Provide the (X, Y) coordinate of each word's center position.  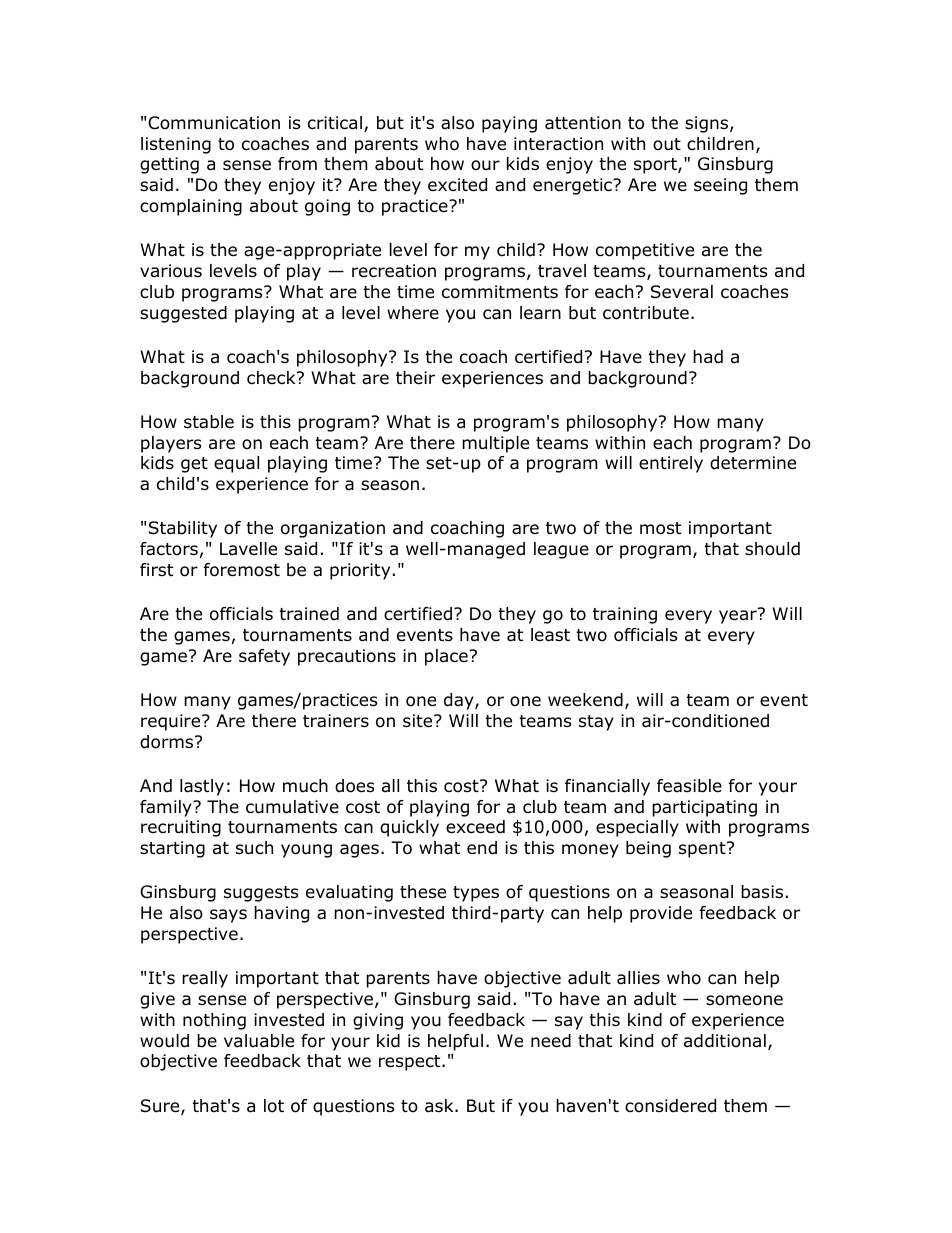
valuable (259, 1041)
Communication (214, 123)
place (446, 657)
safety (264, 657)
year (739, 616)
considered (670, 1106)
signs (708, 124)
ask (440, 1106)
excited (457, 185)
